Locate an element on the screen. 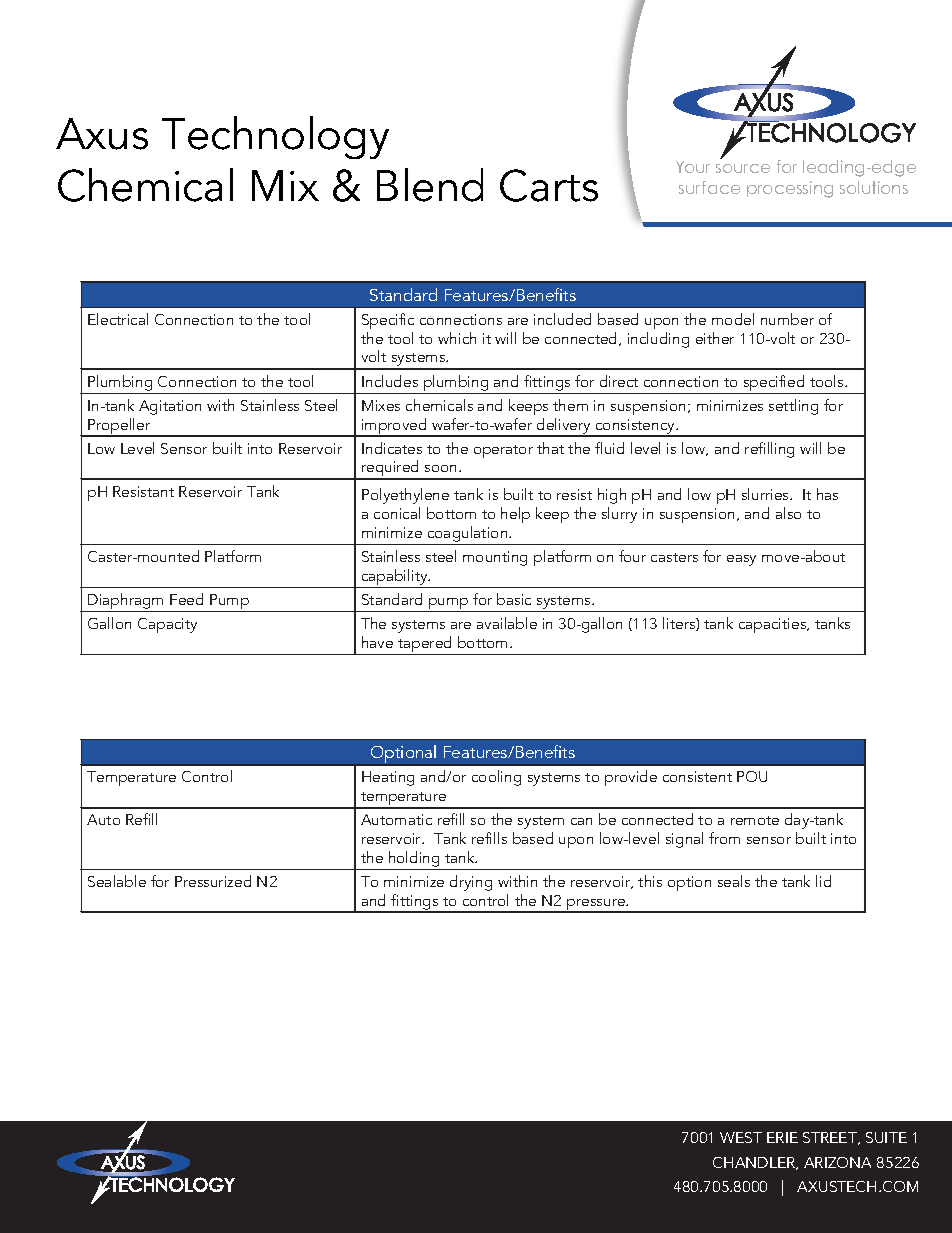  Sealable is located at coordinates (117, 881).
